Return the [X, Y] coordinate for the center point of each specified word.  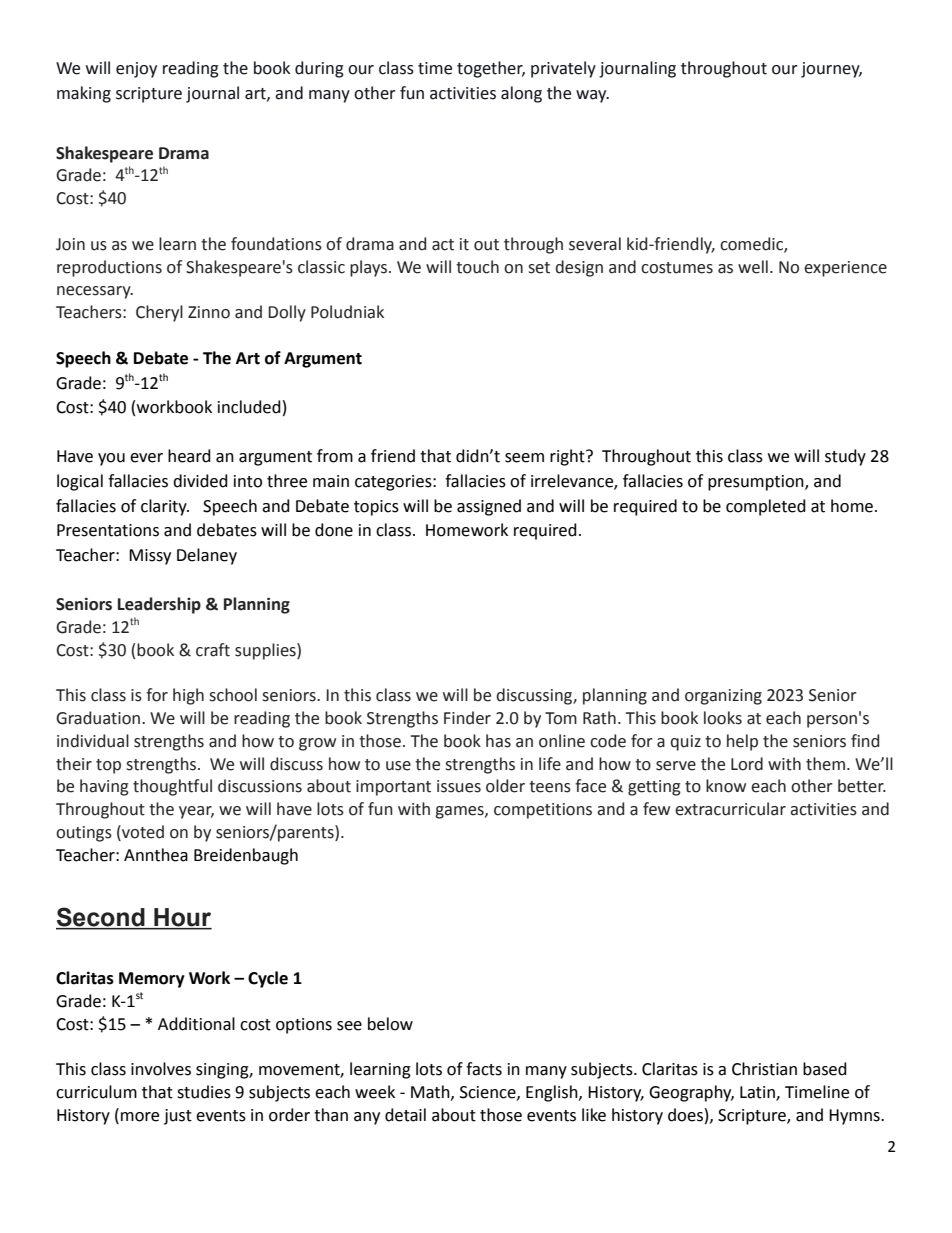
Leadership [159, 605]
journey [831, 70]
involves [161, 1069]
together [491, 69]
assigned [489, 507]
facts [484, 1069]
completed [766, 507]
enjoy [136, 70]
